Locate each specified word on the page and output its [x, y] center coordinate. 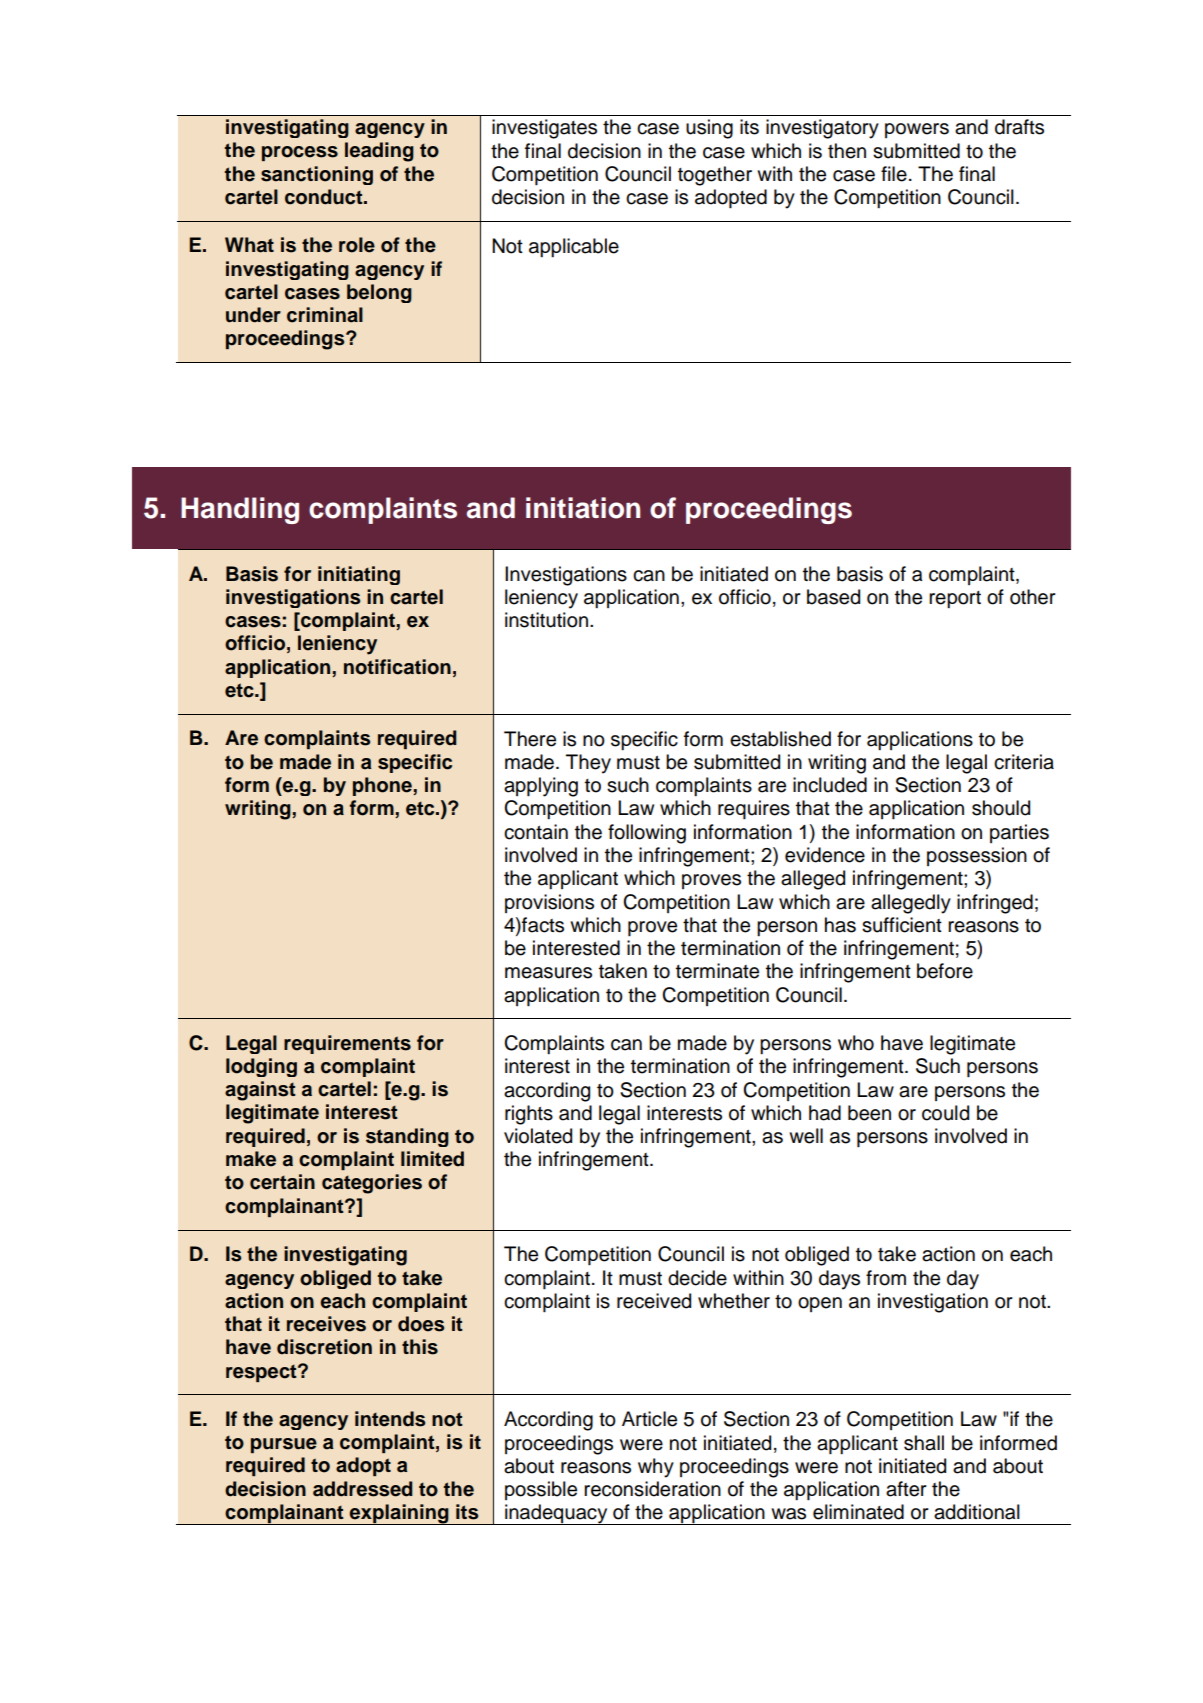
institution [546, 620]
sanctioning [317, 175]
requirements [347, 1044]
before [945, 971]
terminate [717, 971]
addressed [363, 1489]
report [955, 599]
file [894, 174]
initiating [359, 575]
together [715, 176]
